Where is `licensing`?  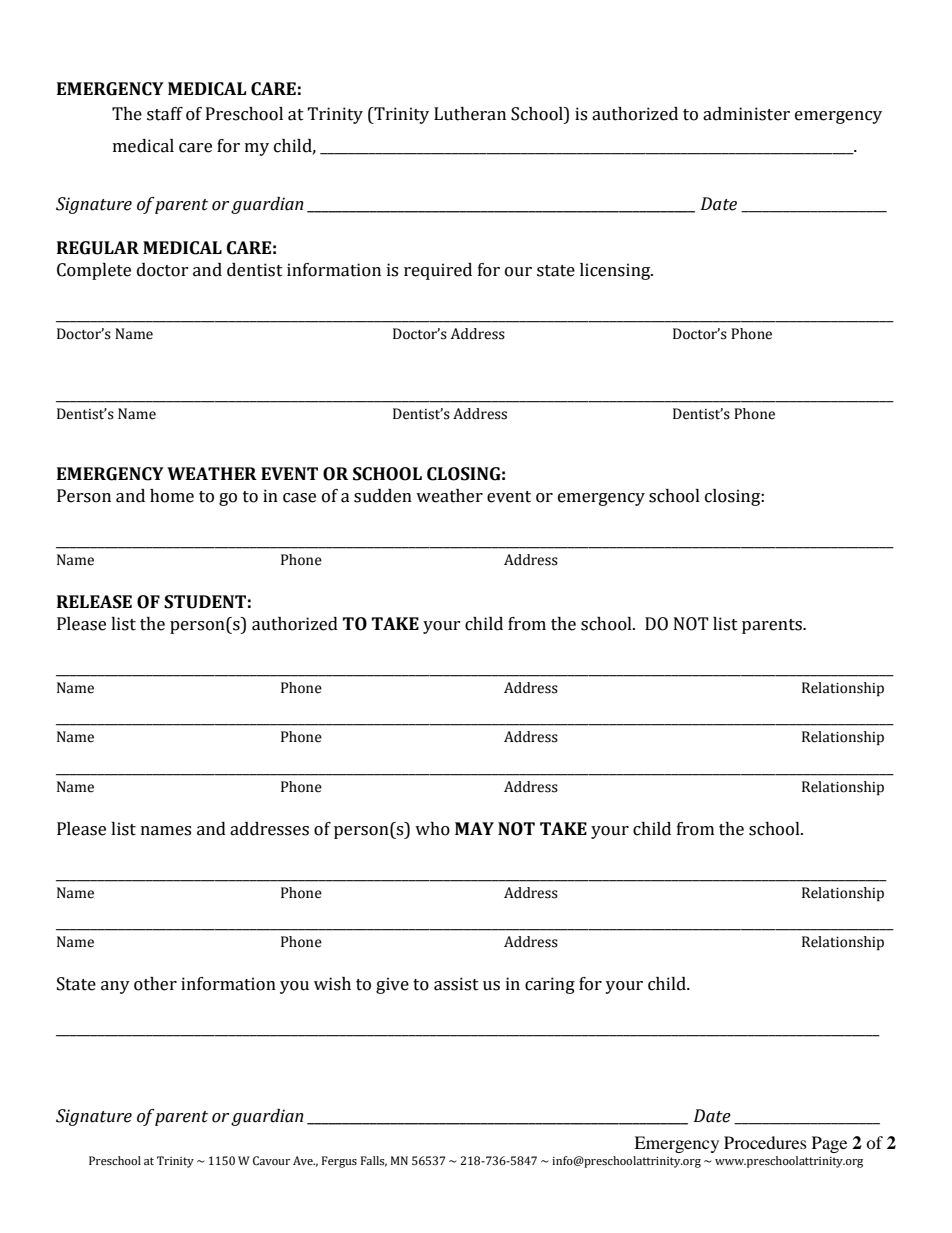 licensing is located at coordinates (616, 271).
